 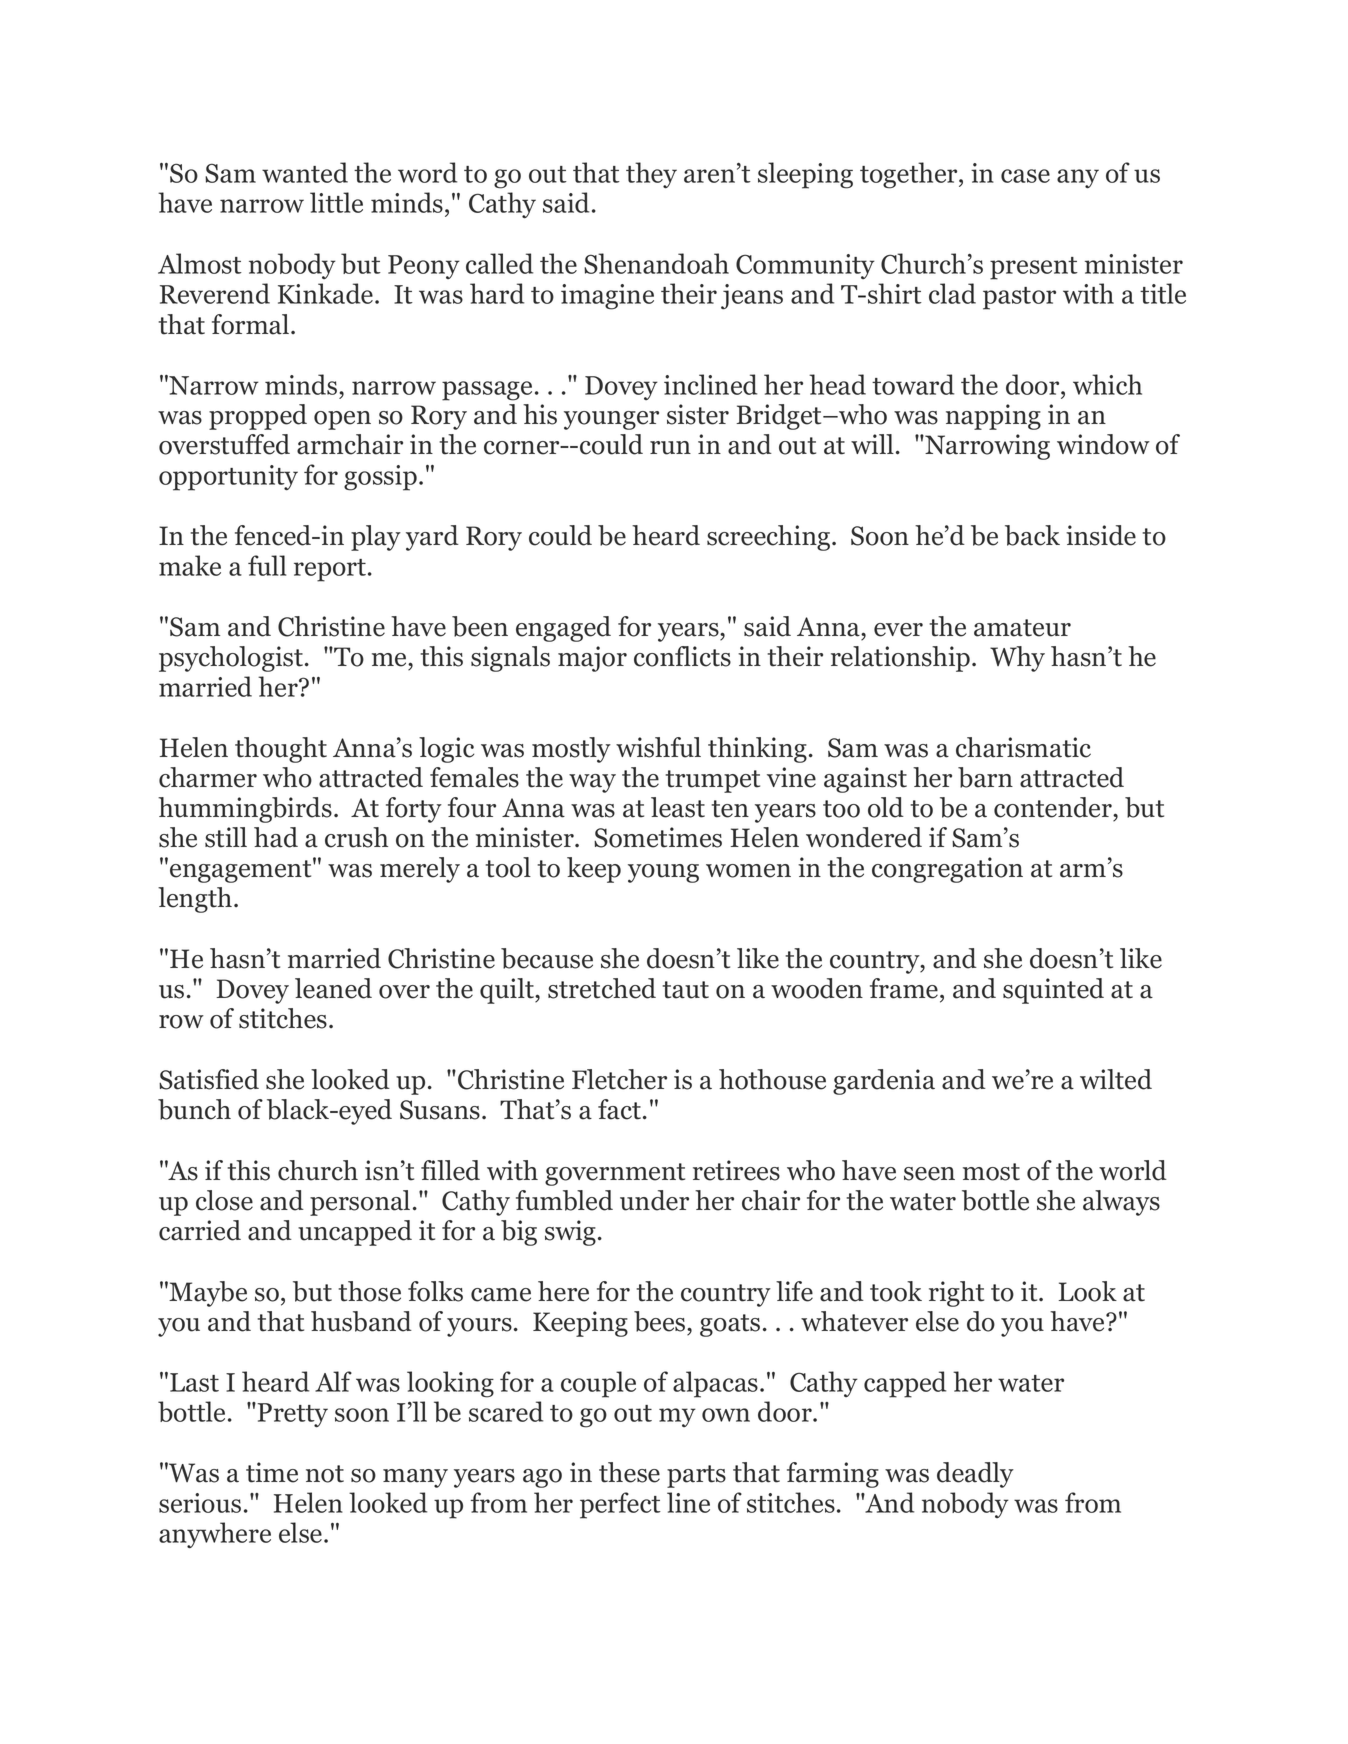 What do you see at coordinates (1053, 991) in the screenshot?
I see `squinted` at bounding box center [1053, 991].
